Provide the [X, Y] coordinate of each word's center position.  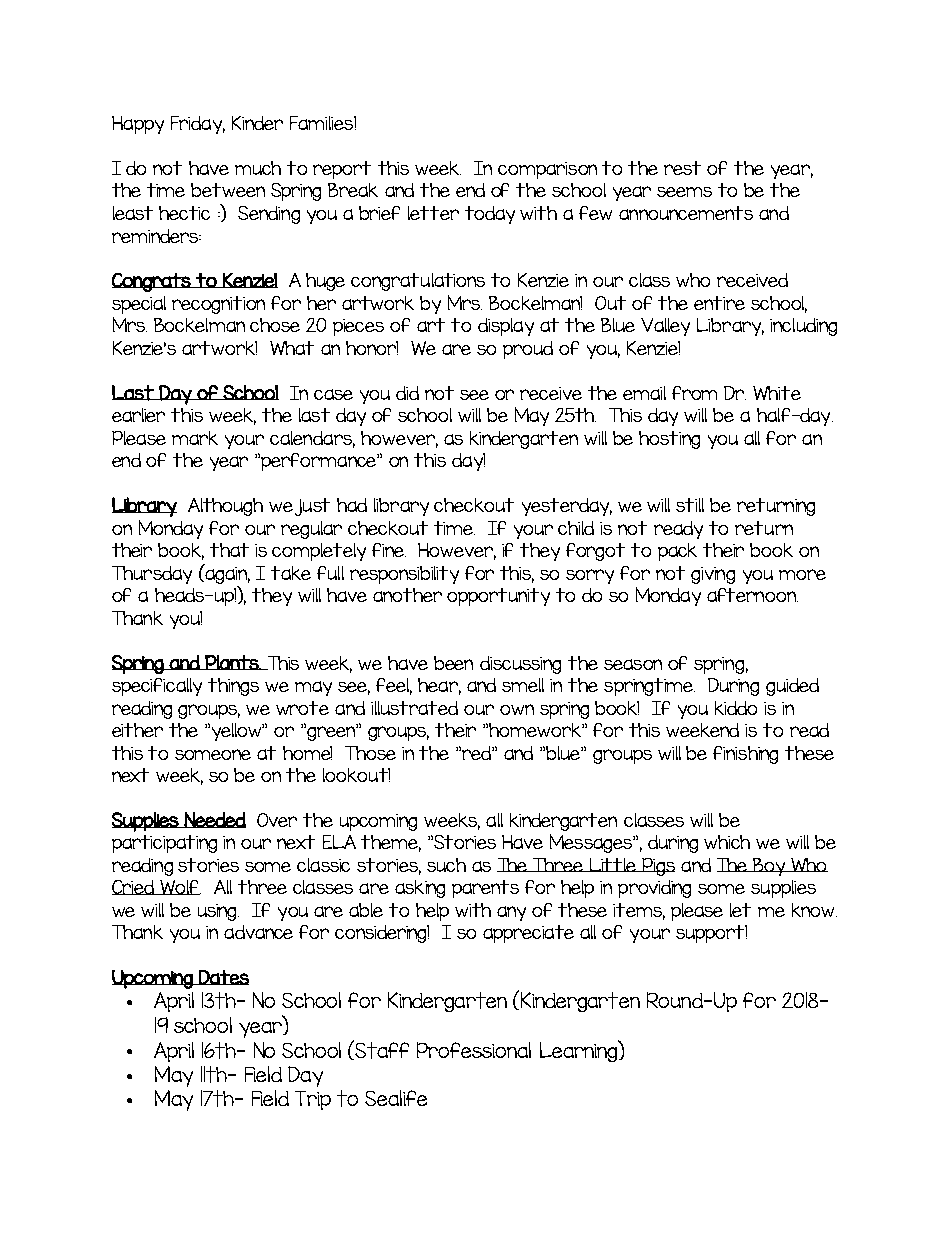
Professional [474, 1050]
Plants [232, 662]
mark [195, 438]
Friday [198, 125]
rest [682, 168]
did [407, 393]
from [694, 393]
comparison [547, 170]
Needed [214, 820]
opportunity [498, 597]
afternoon [752, 595]
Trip [313, 1100]
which [727, 842]
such [446, 865]
